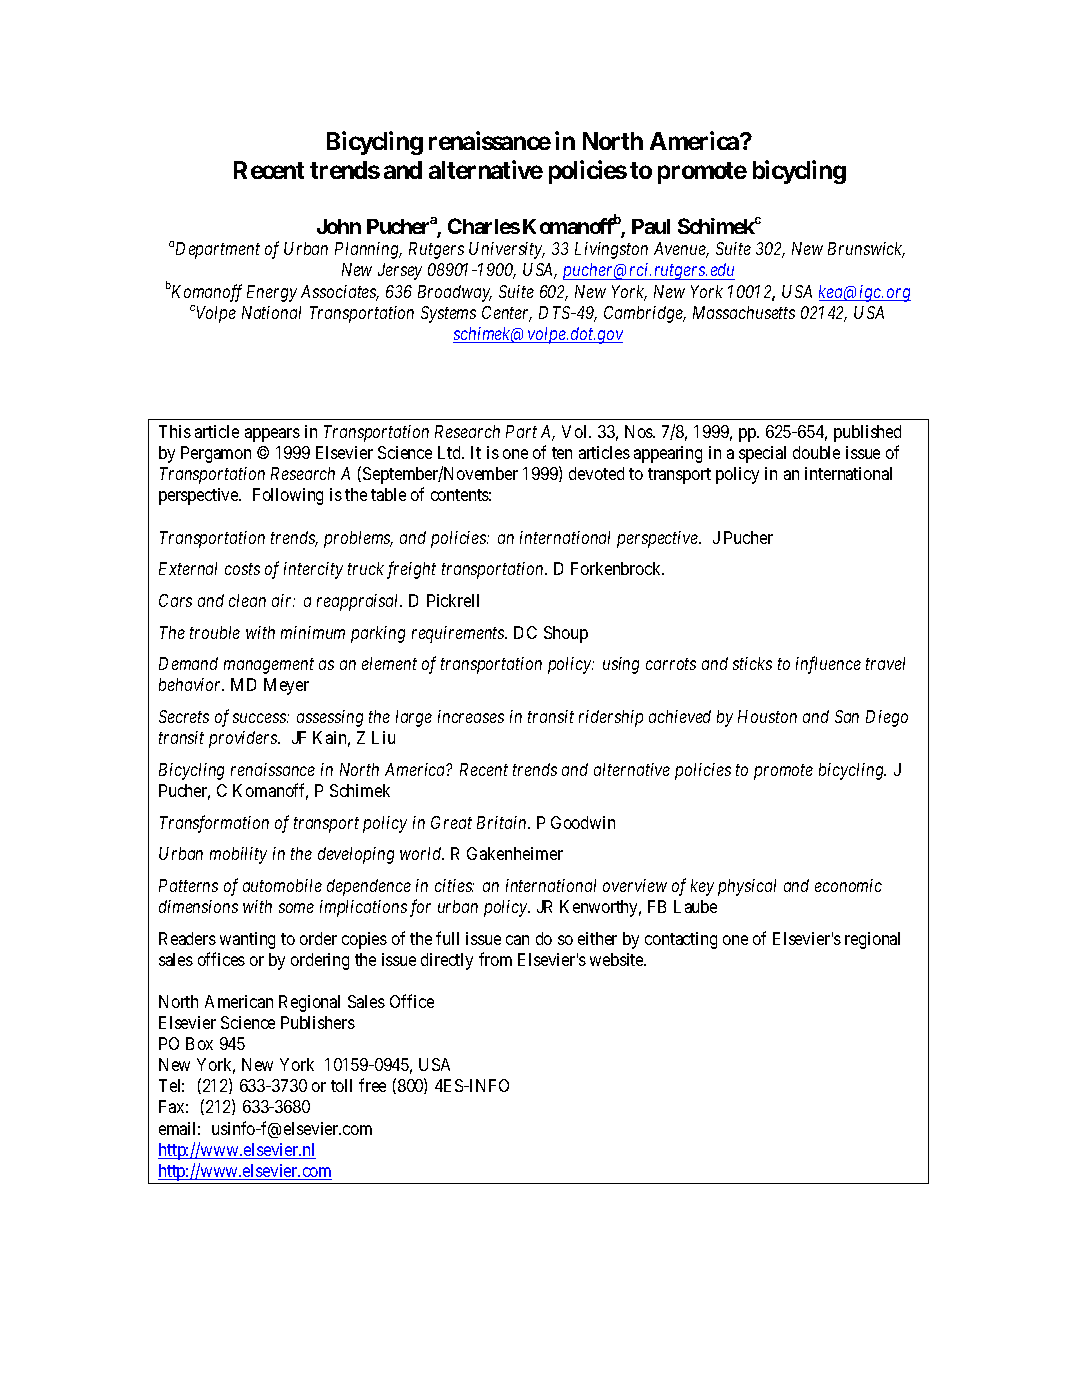 The image size is (1077, 1393). What do you see at coordinates (866, 250) in the document?
I see `Brunswick` at bounding box center [866, 250].
